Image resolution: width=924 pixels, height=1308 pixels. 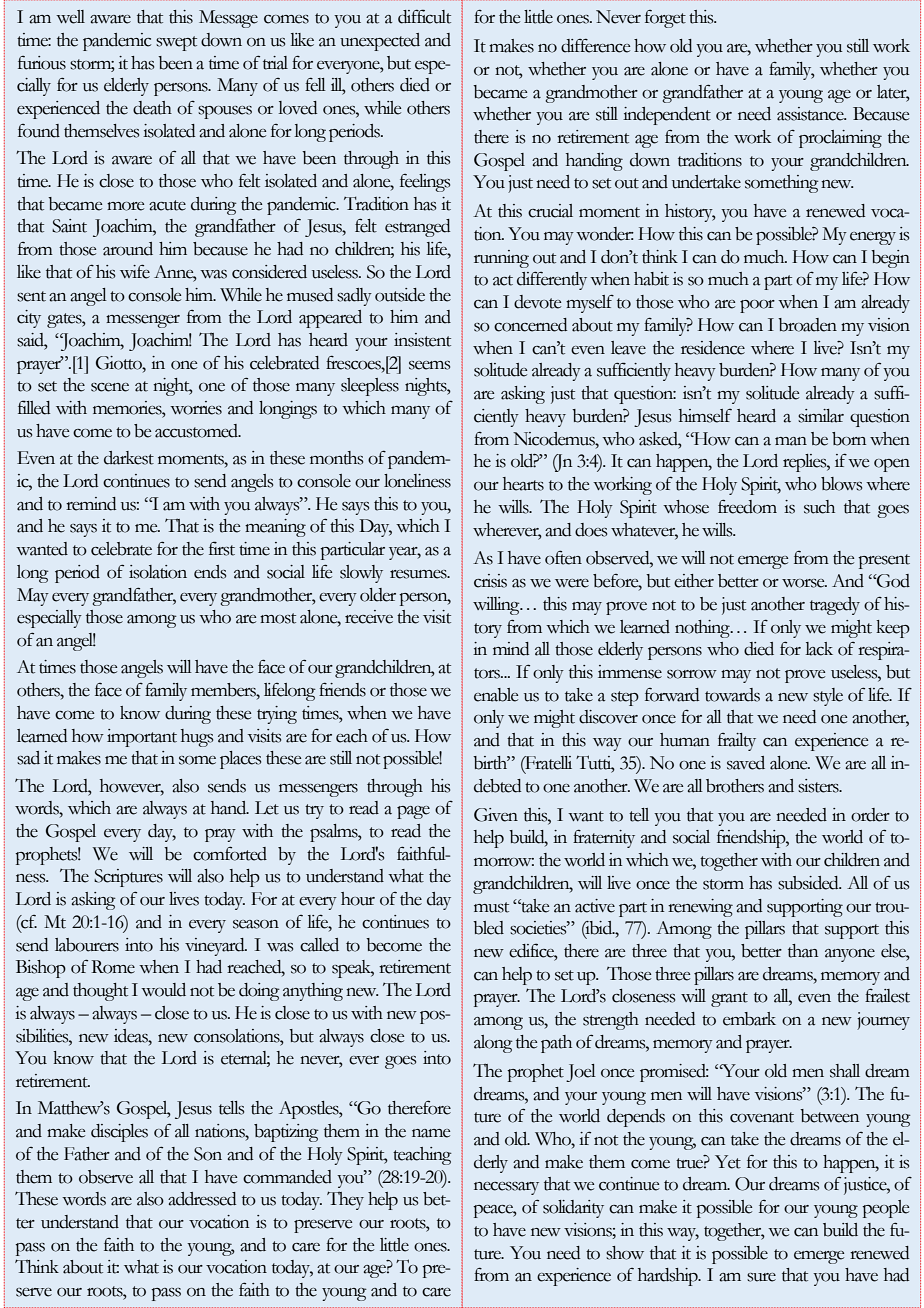 What do you see at coordinates (523, 484) in the screenshot?
I see `hearts` at bounding box center [523, 484].
